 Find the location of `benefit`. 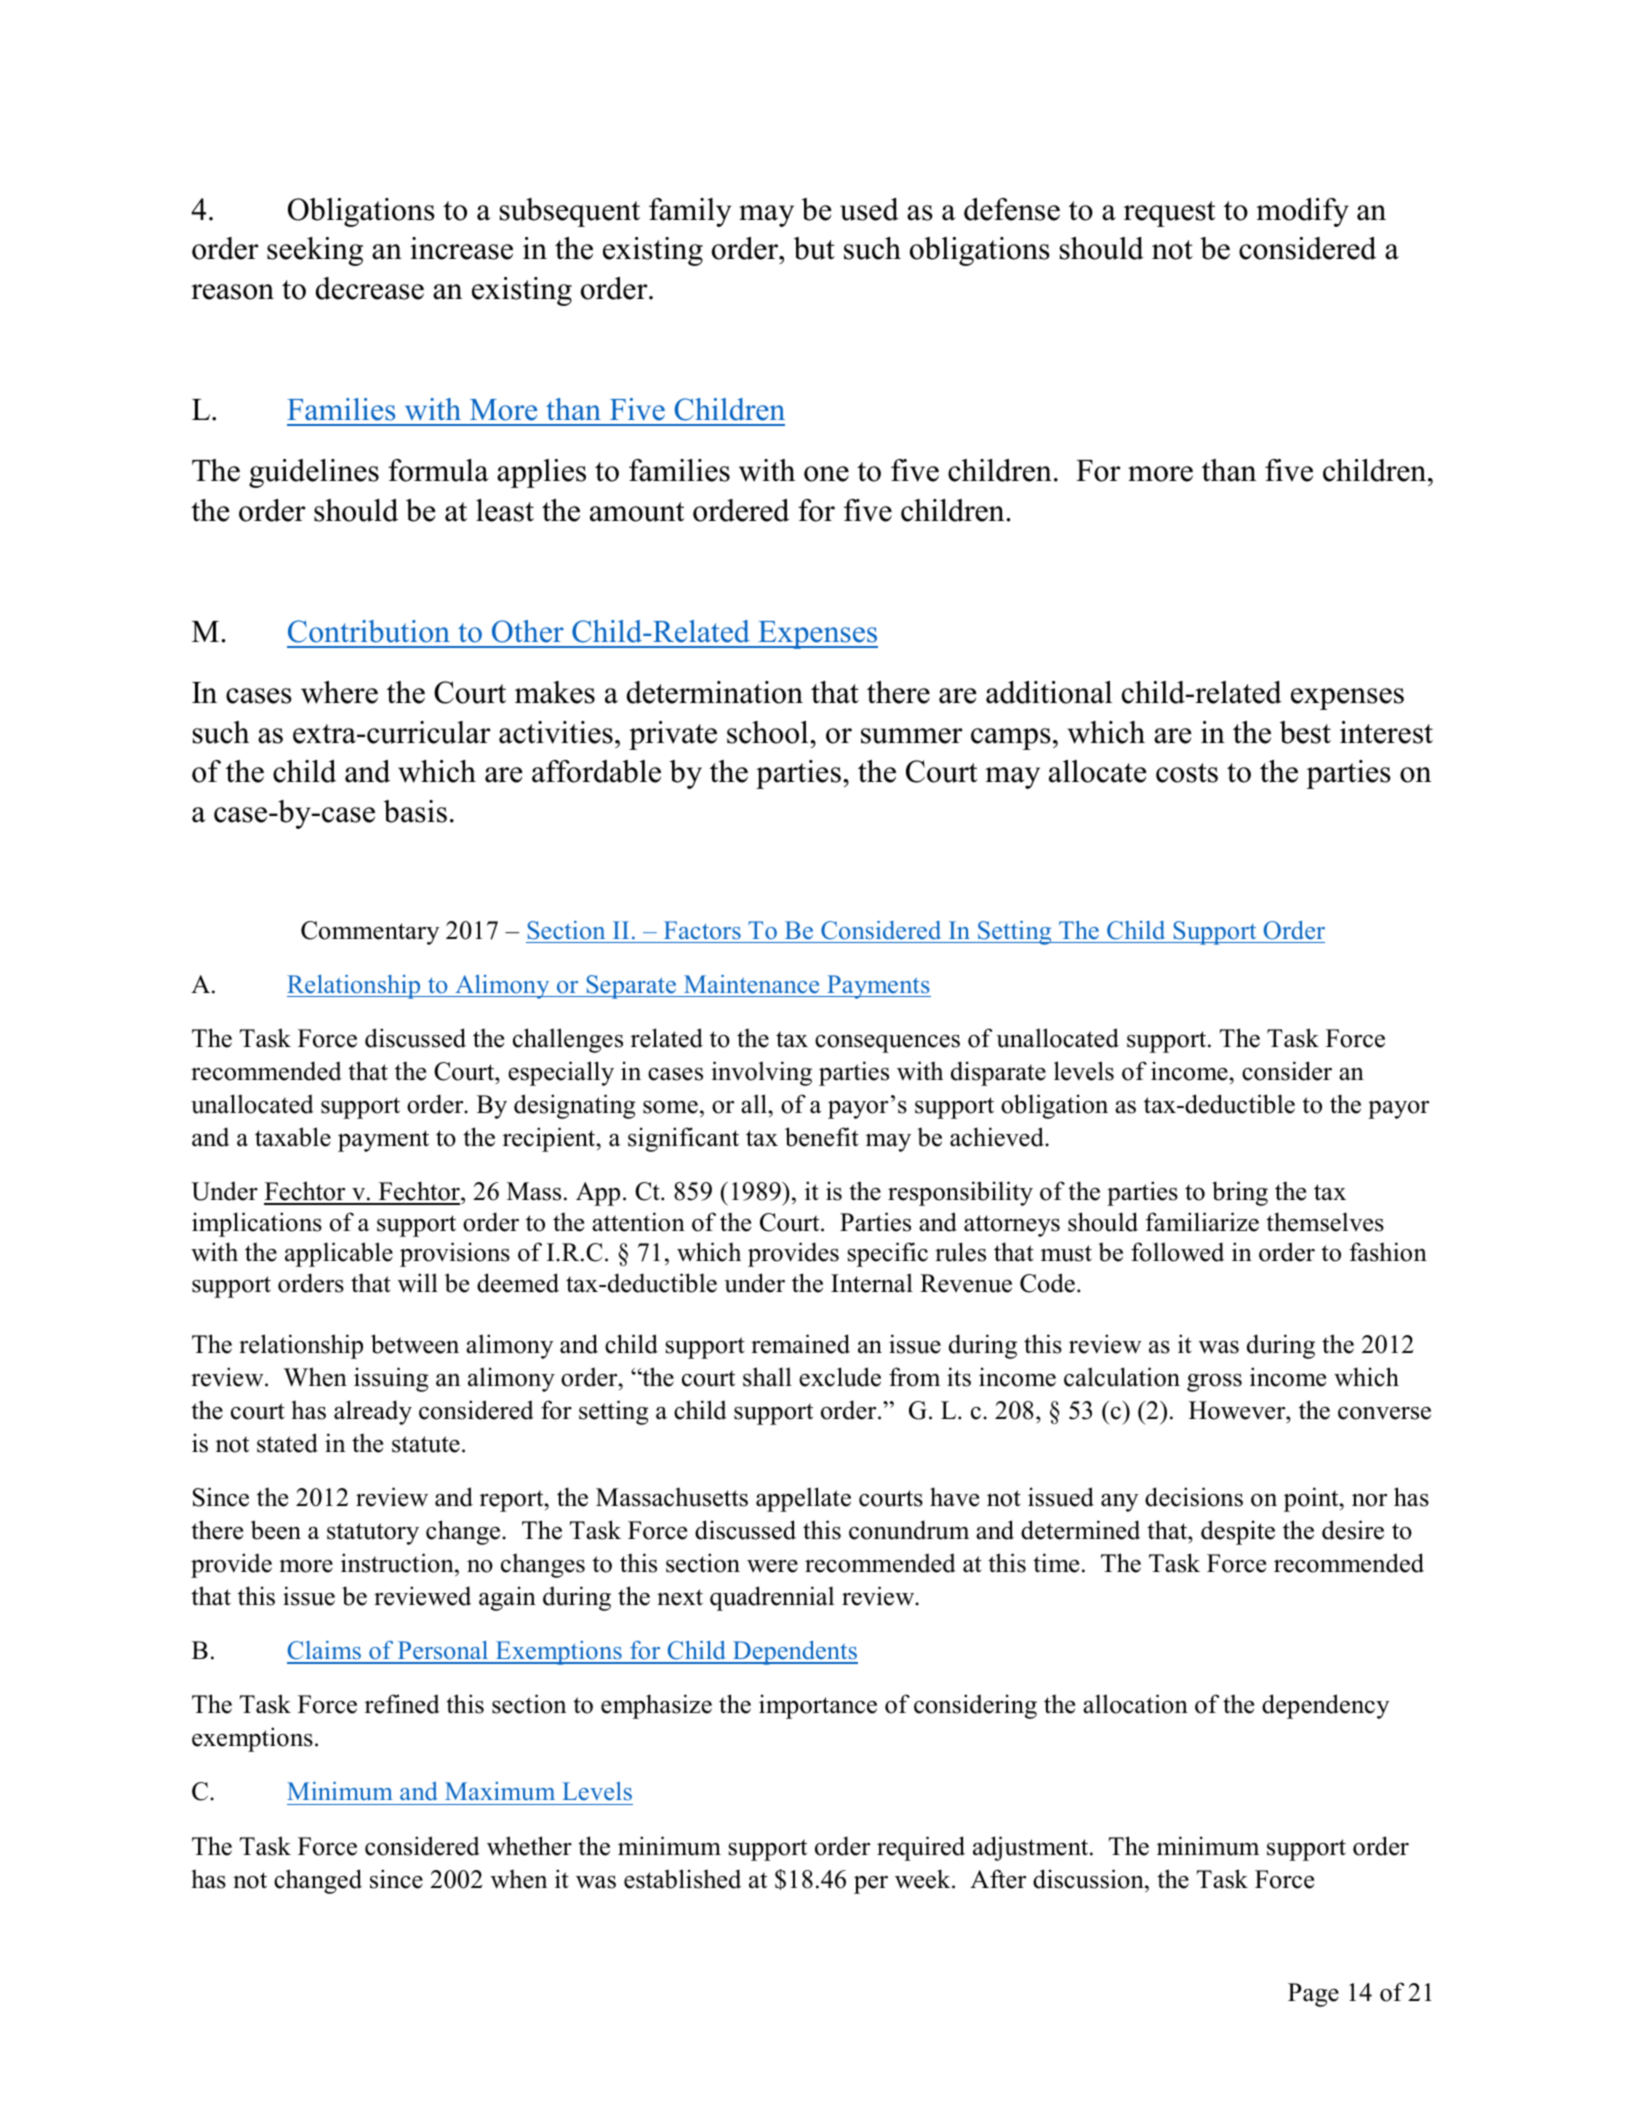

benefit is located at coordinates (822, 1137).
